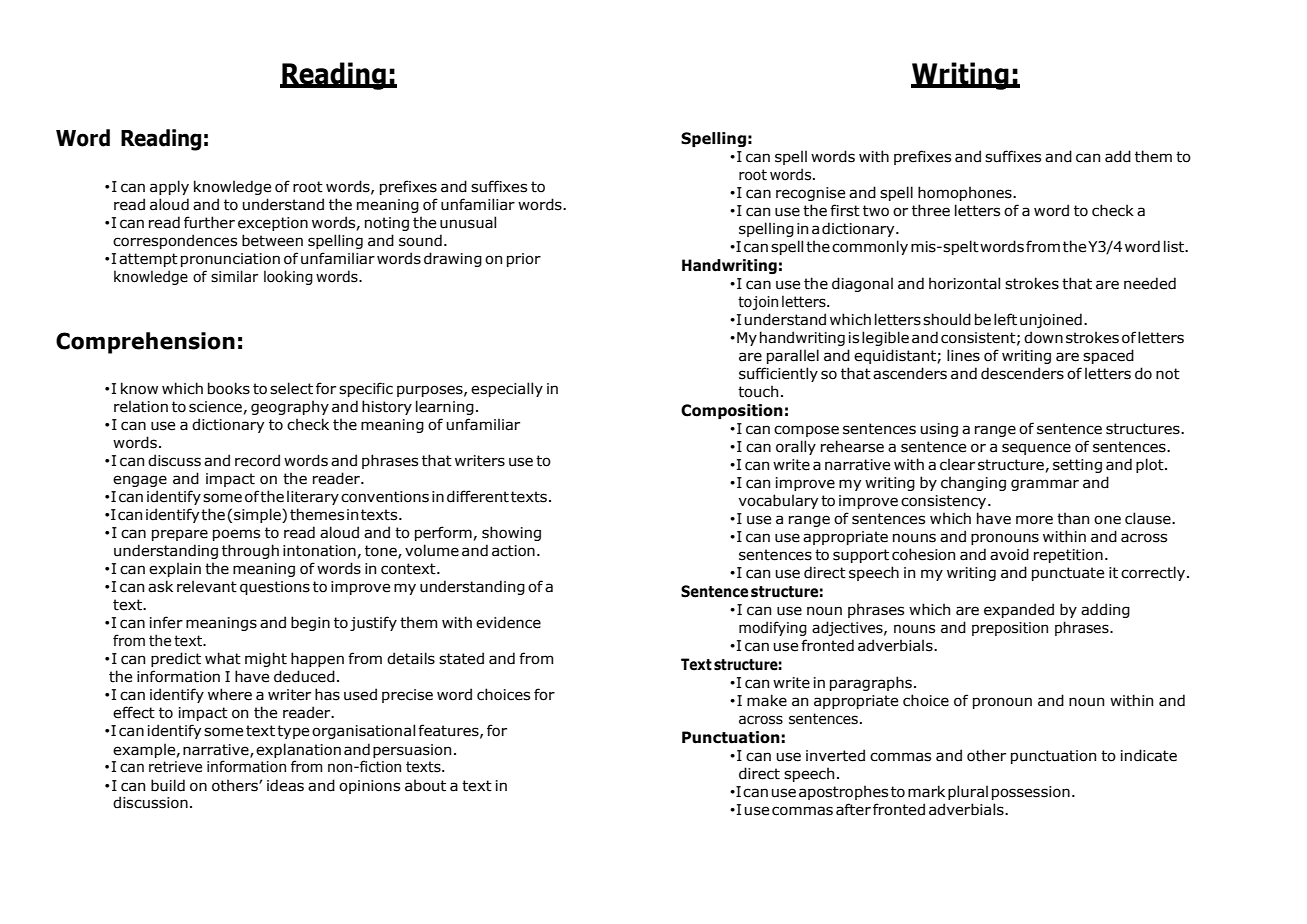 This document has width=1307, height=924. Describe the element at coordinates (275, 588) in the document. I see `questions` at that location.
